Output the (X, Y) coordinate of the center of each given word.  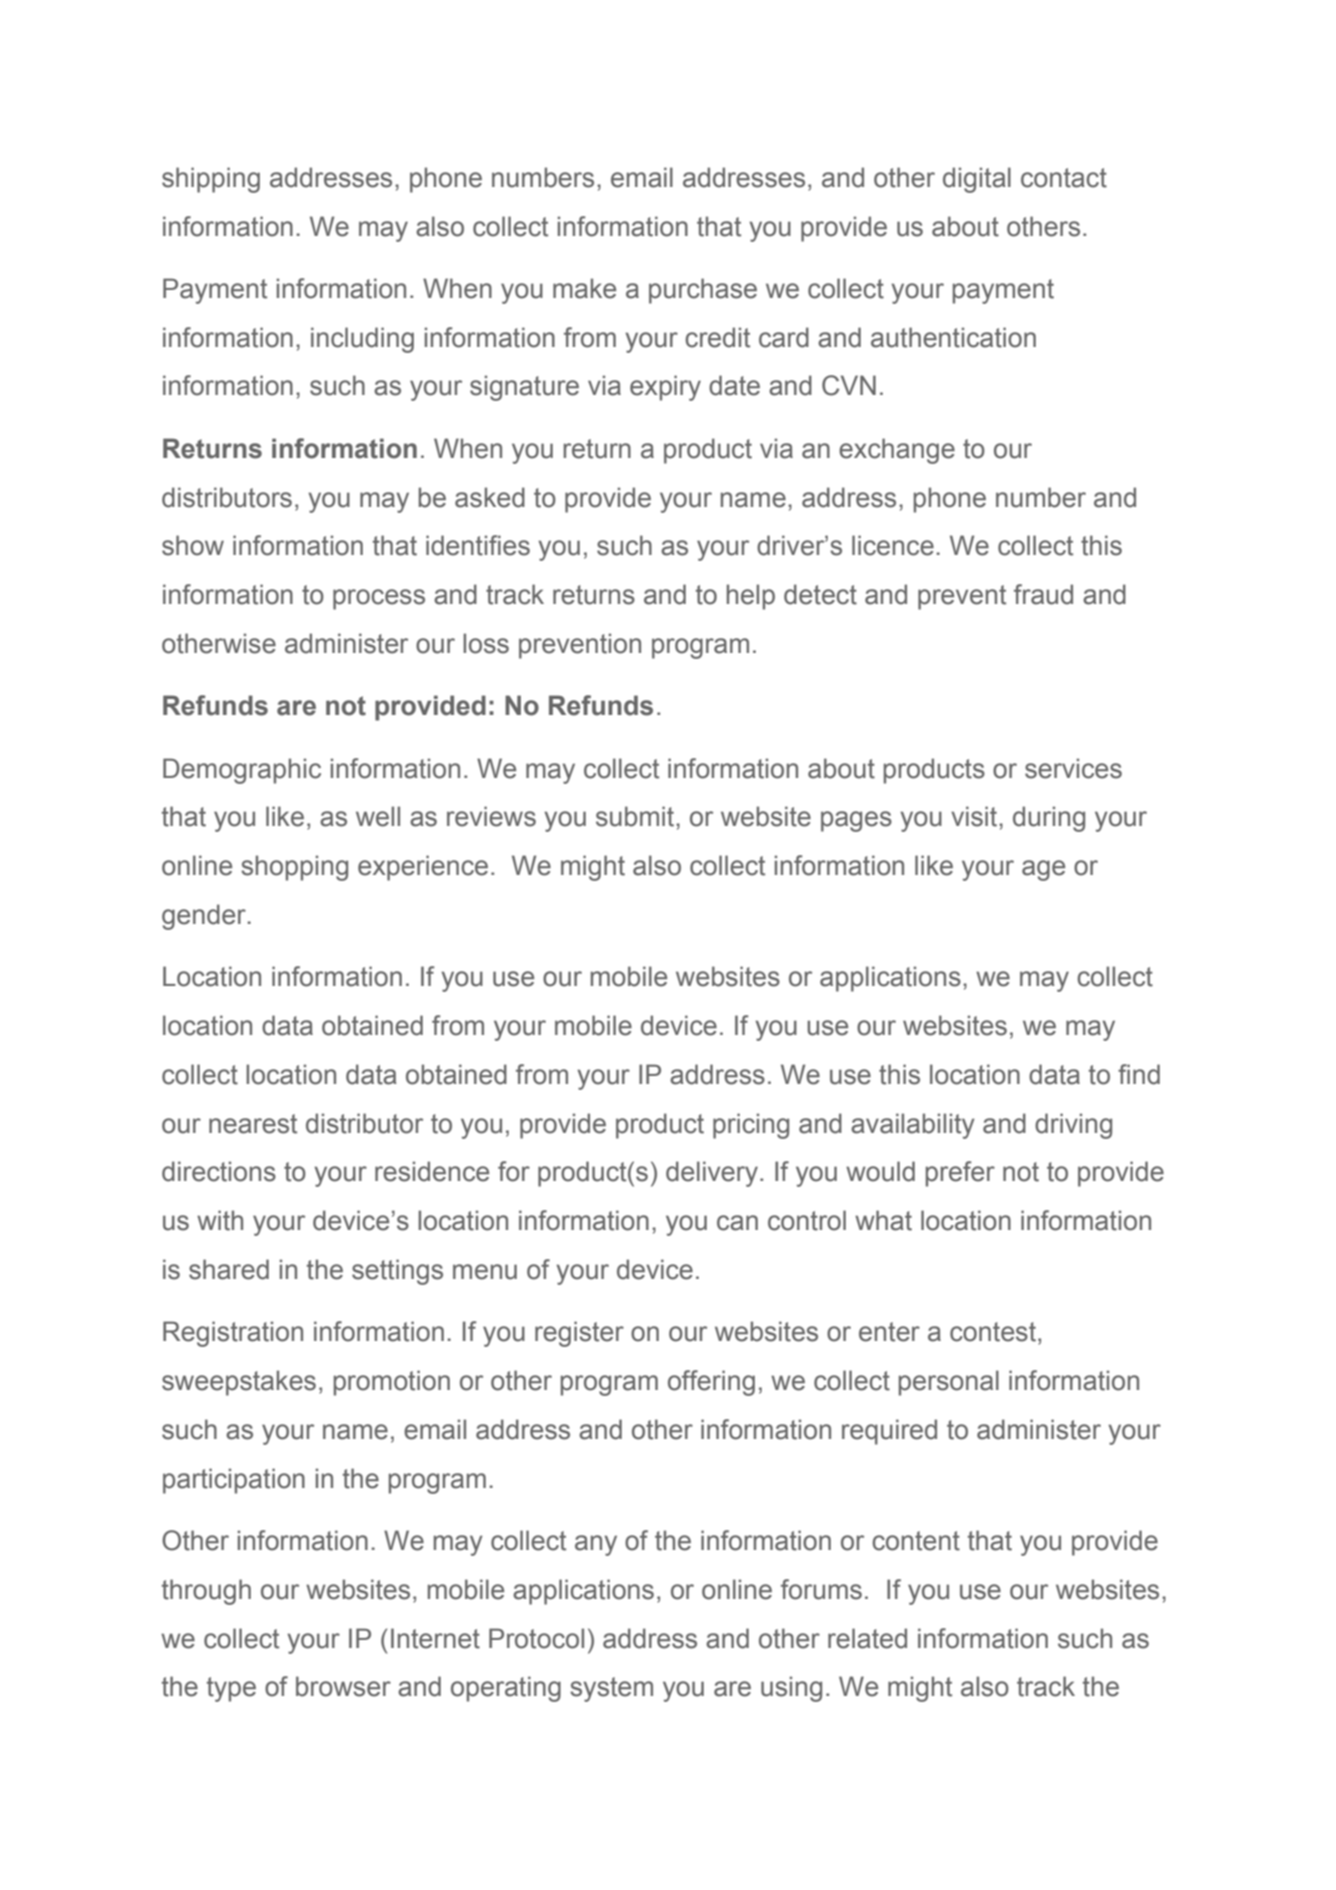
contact (1064, 178)
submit (636, 816)
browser (343, 1686)
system (611, 1689)
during (1049, 819)
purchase (703, 291)
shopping (294, 868)
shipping (211, 180)
